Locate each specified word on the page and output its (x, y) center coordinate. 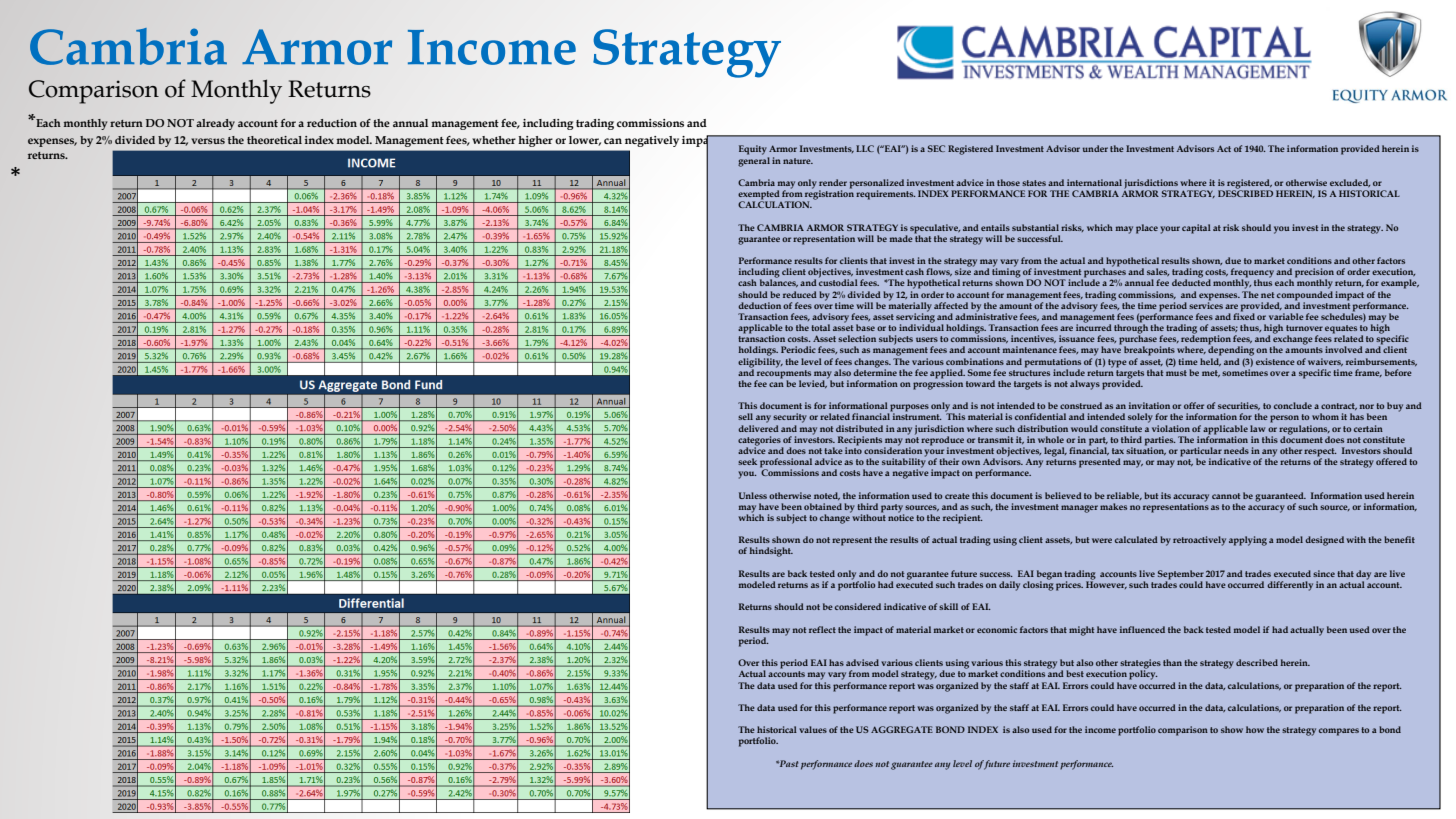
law (1257, 428)
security (790, 418)
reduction (332, 123)
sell (745, 416)
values (813, 729)
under (1095, 148)
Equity (753, 150)
